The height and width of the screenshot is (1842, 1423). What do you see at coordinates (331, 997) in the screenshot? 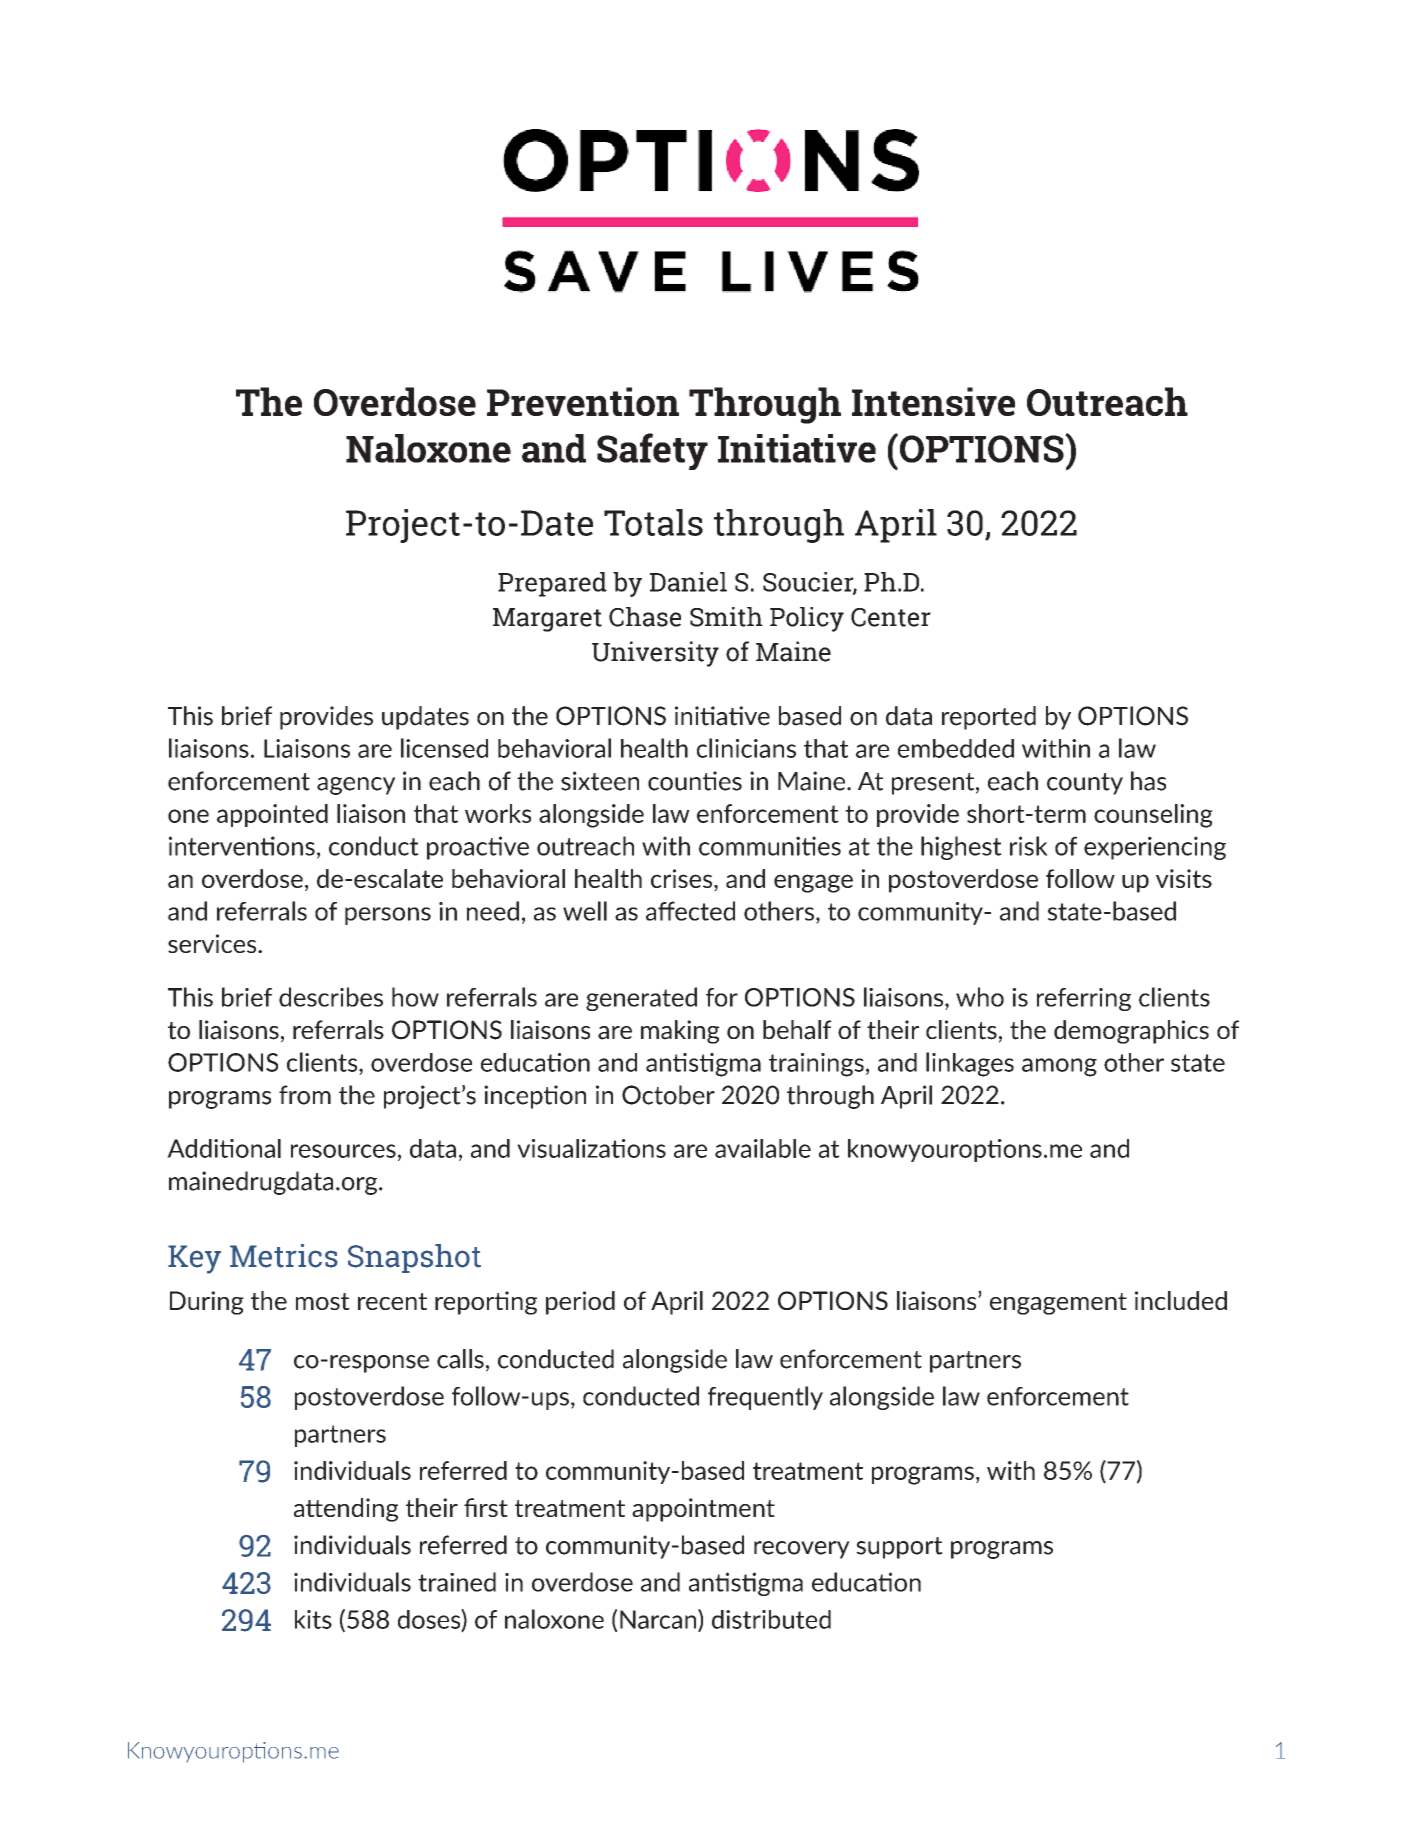
I see `describes` at bounding box center [331, 997].
